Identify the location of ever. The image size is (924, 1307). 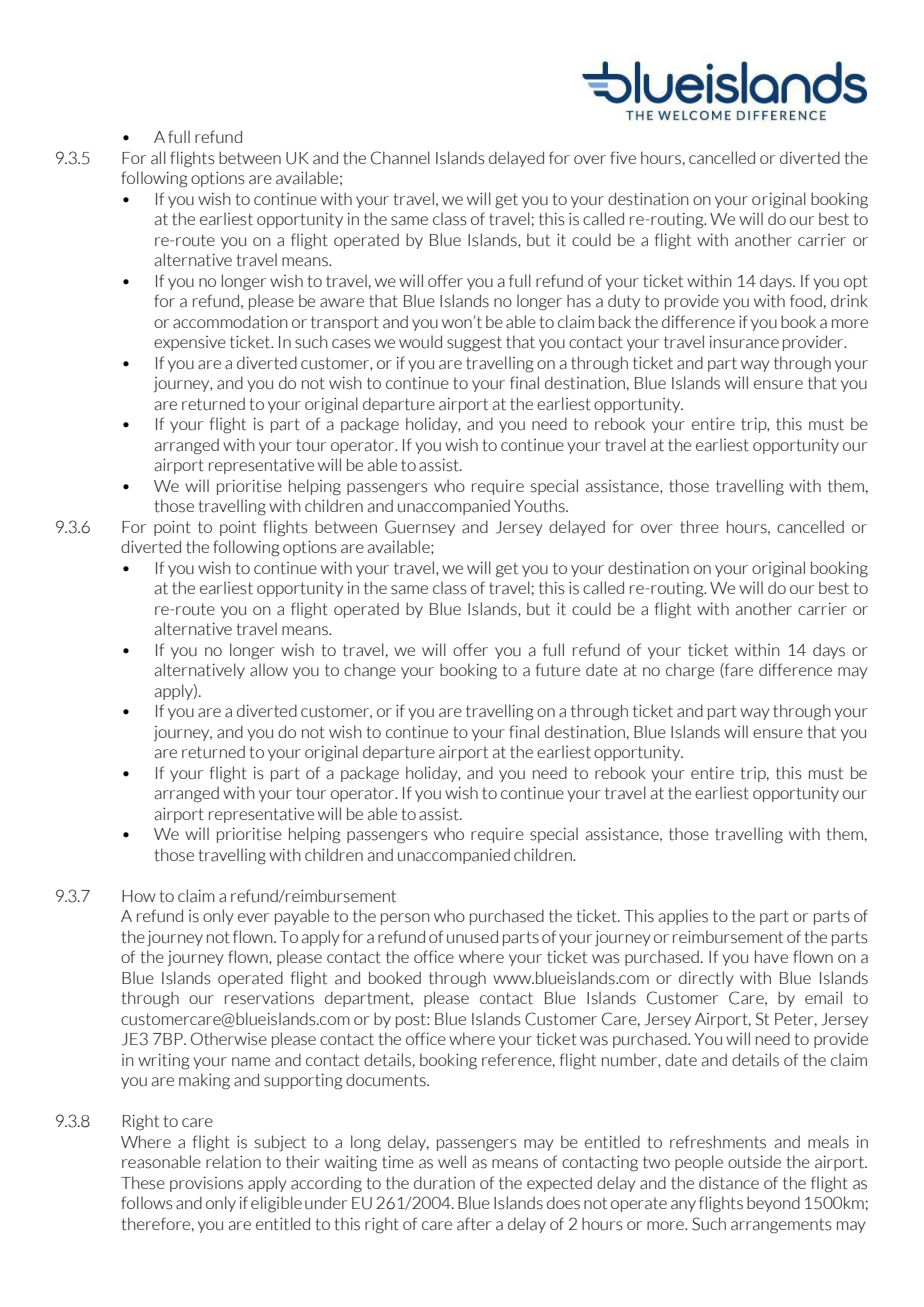
(253, 917).
